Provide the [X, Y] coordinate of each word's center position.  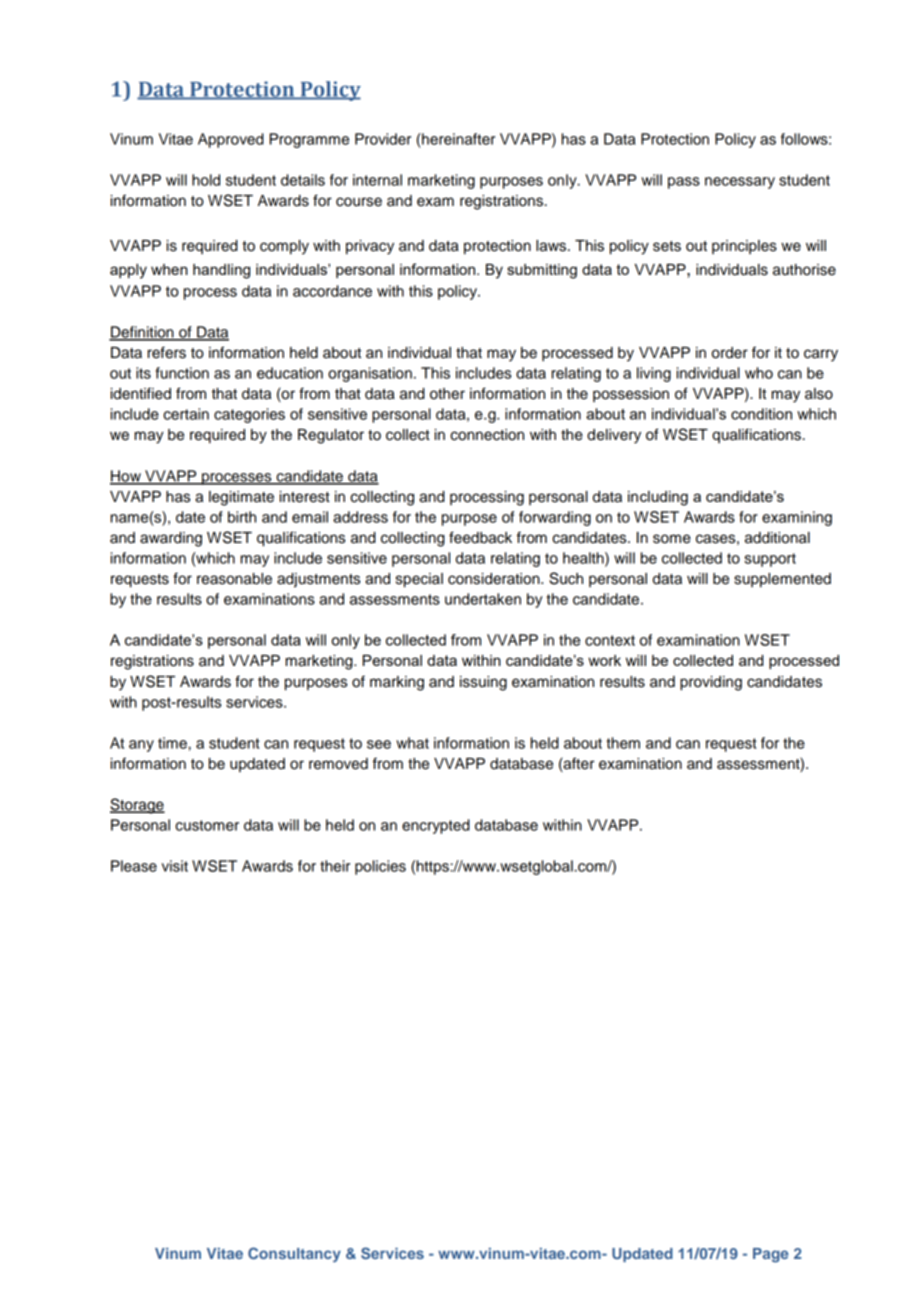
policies [380, 867]
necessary [740, 183]
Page [771, 1255]
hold [206, 180]
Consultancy [294, 1254]
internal [377, 180]
